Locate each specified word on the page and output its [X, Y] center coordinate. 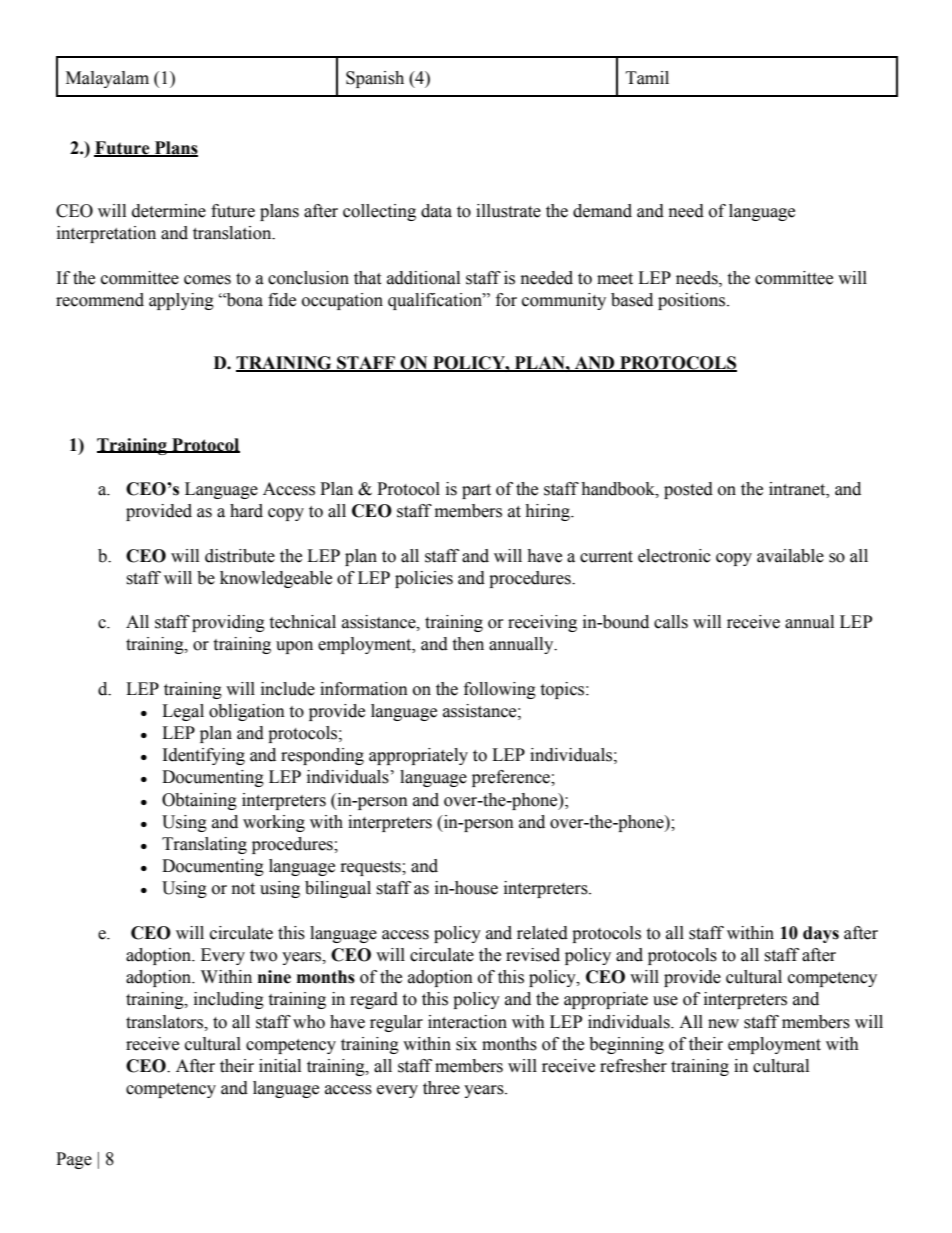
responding [322, 756]
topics [563, 690]
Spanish [375, 79]
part [476, 491]
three [441, 1088]
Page [74, 1160]
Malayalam [107, 79]
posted [688, 490]
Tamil [647, 78]
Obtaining [199, 801]
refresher [633, 1066]
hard [246, 511]
